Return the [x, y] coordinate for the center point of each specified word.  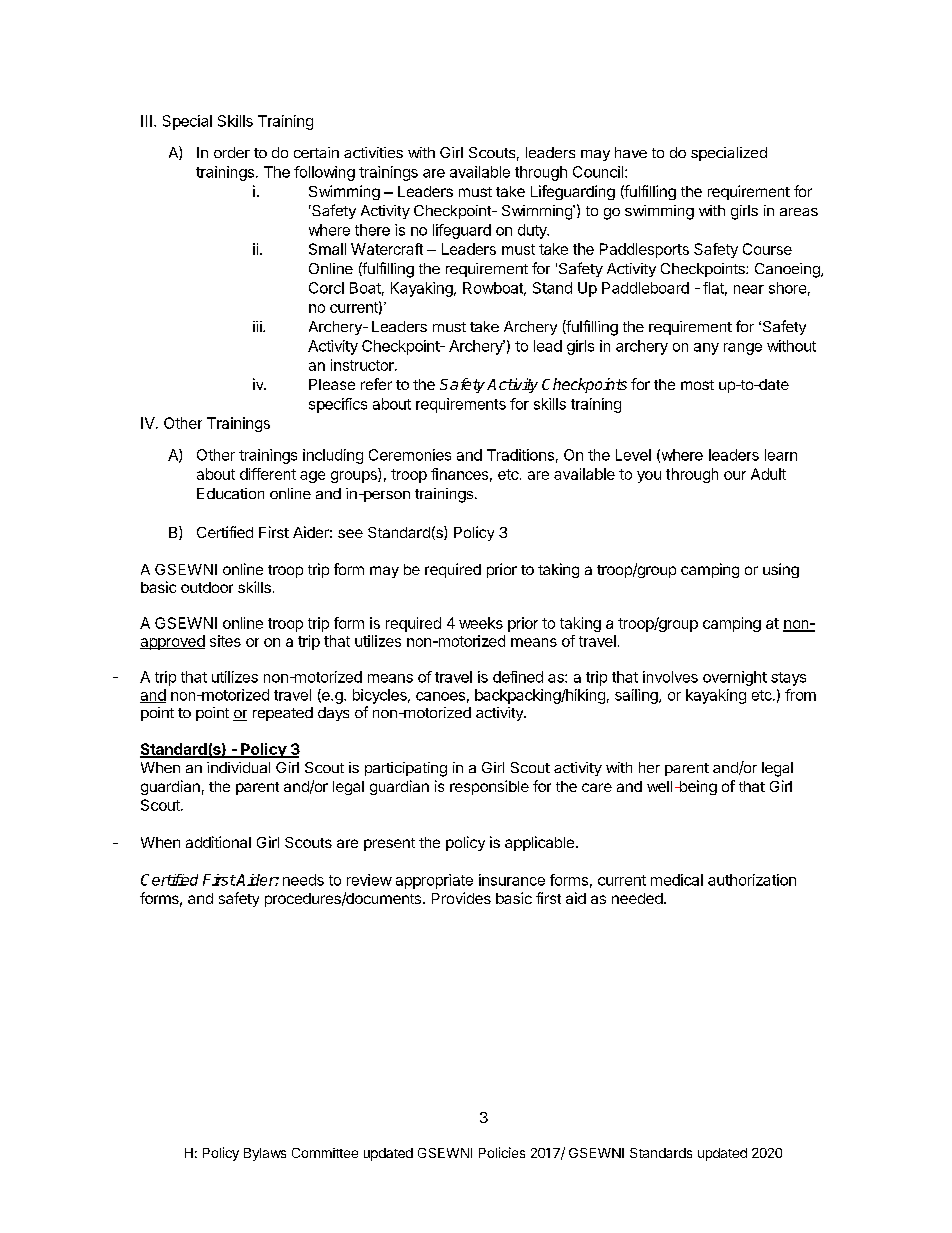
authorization [752, 880]
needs [303, 880]
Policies [502, 1152]
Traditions [520, 455]
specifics [338, 405]
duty [533, 231]
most [697, 385]
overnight [735, 678]
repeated [283, 714]
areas [799, 212]
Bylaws [265, 1154]
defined [518, 677]
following [324, 173]
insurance [512, 880]
